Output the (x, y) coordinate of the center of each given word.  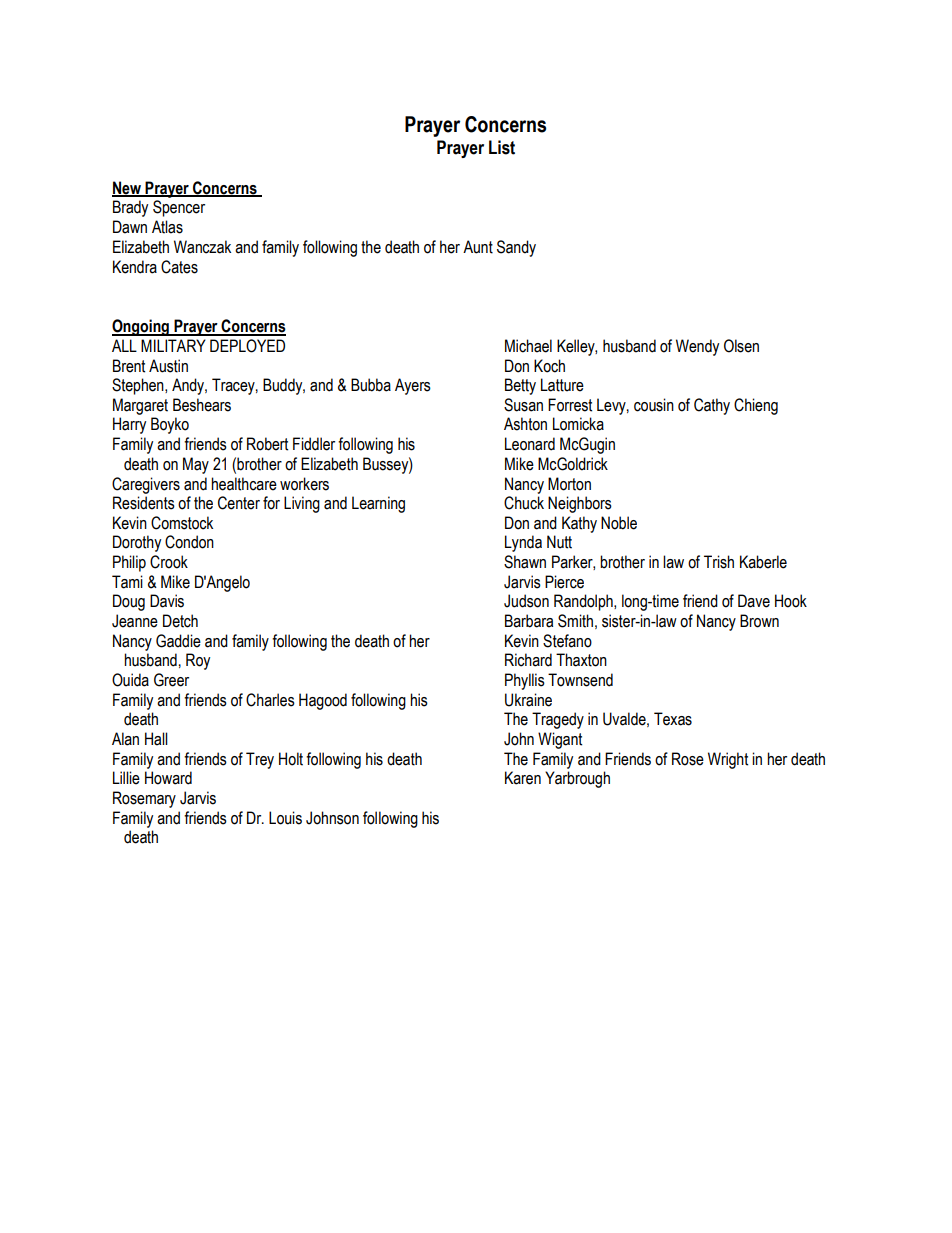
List (502, 147)
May (196, 465)
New (127, 188)
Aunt (478, 247)
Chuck (524, 503)
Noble (619, 523)
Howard (168, 778)
